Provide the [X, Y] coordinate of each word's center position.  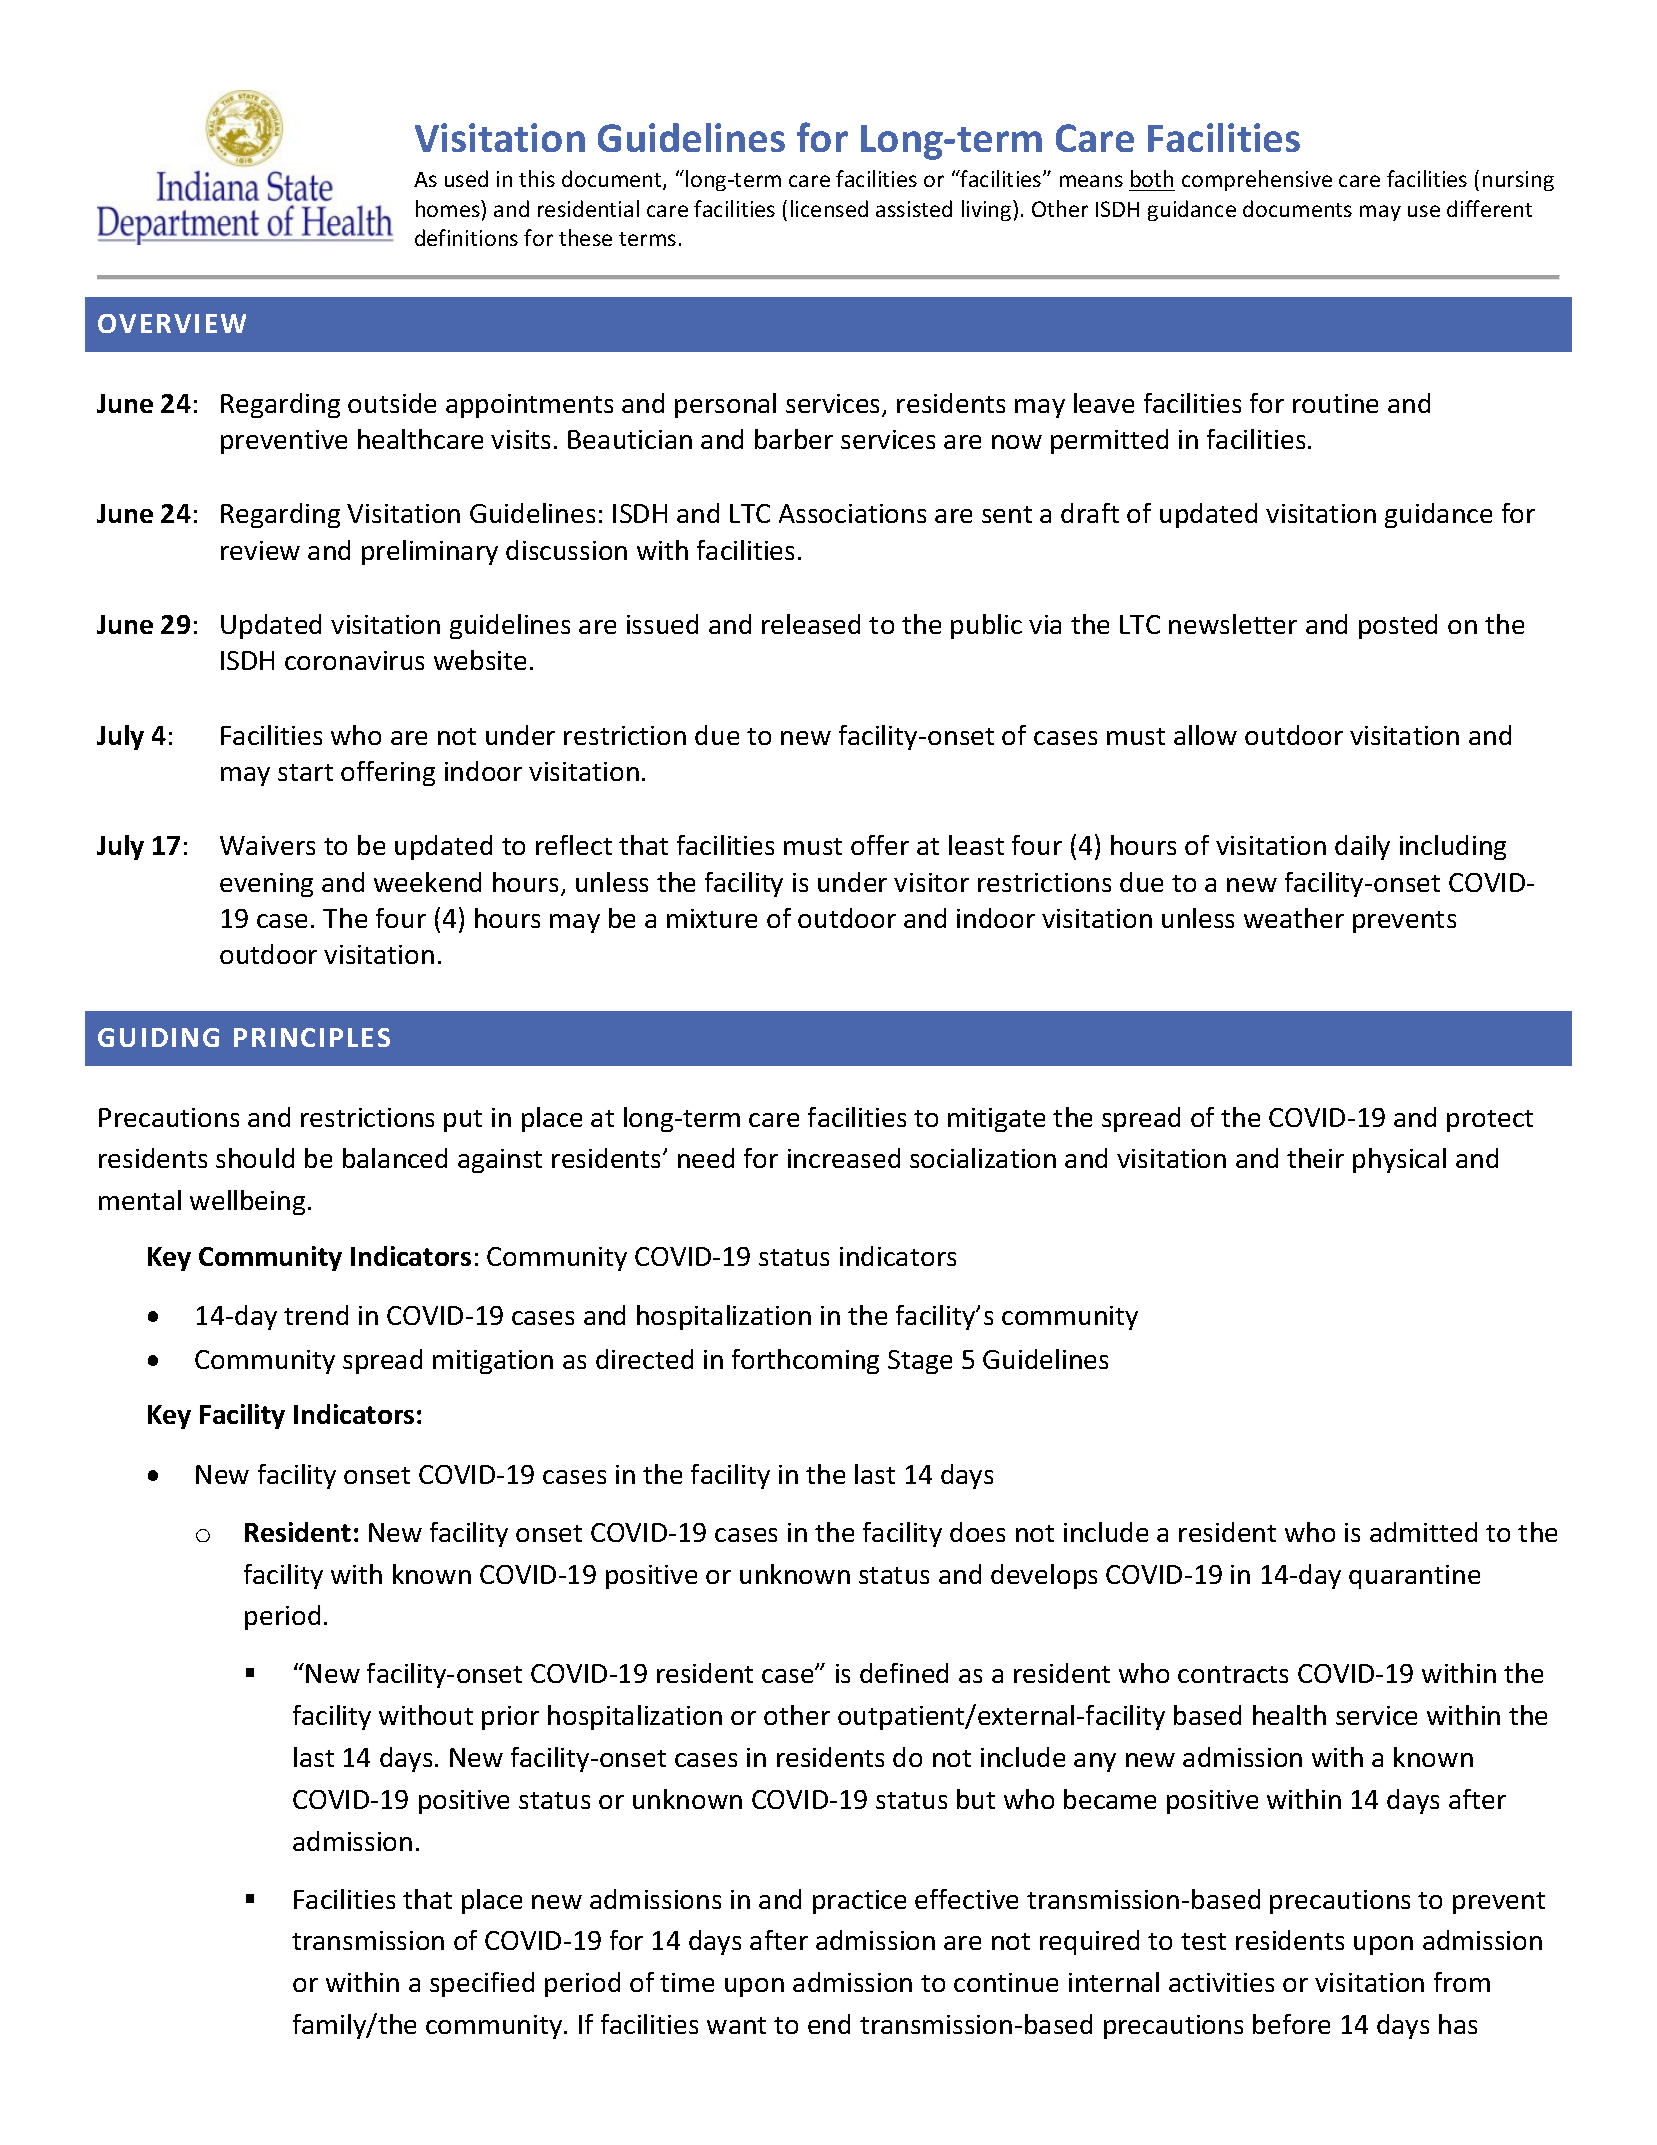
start [305, 772]
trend [316, 1315]
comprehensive [1257, 180]
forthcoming [805, 1361]
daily [1362, 847]
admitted [1423, 1532]
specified [482, 1984]
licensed [829, 208]
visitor [931, 882]
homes [449, 208]
